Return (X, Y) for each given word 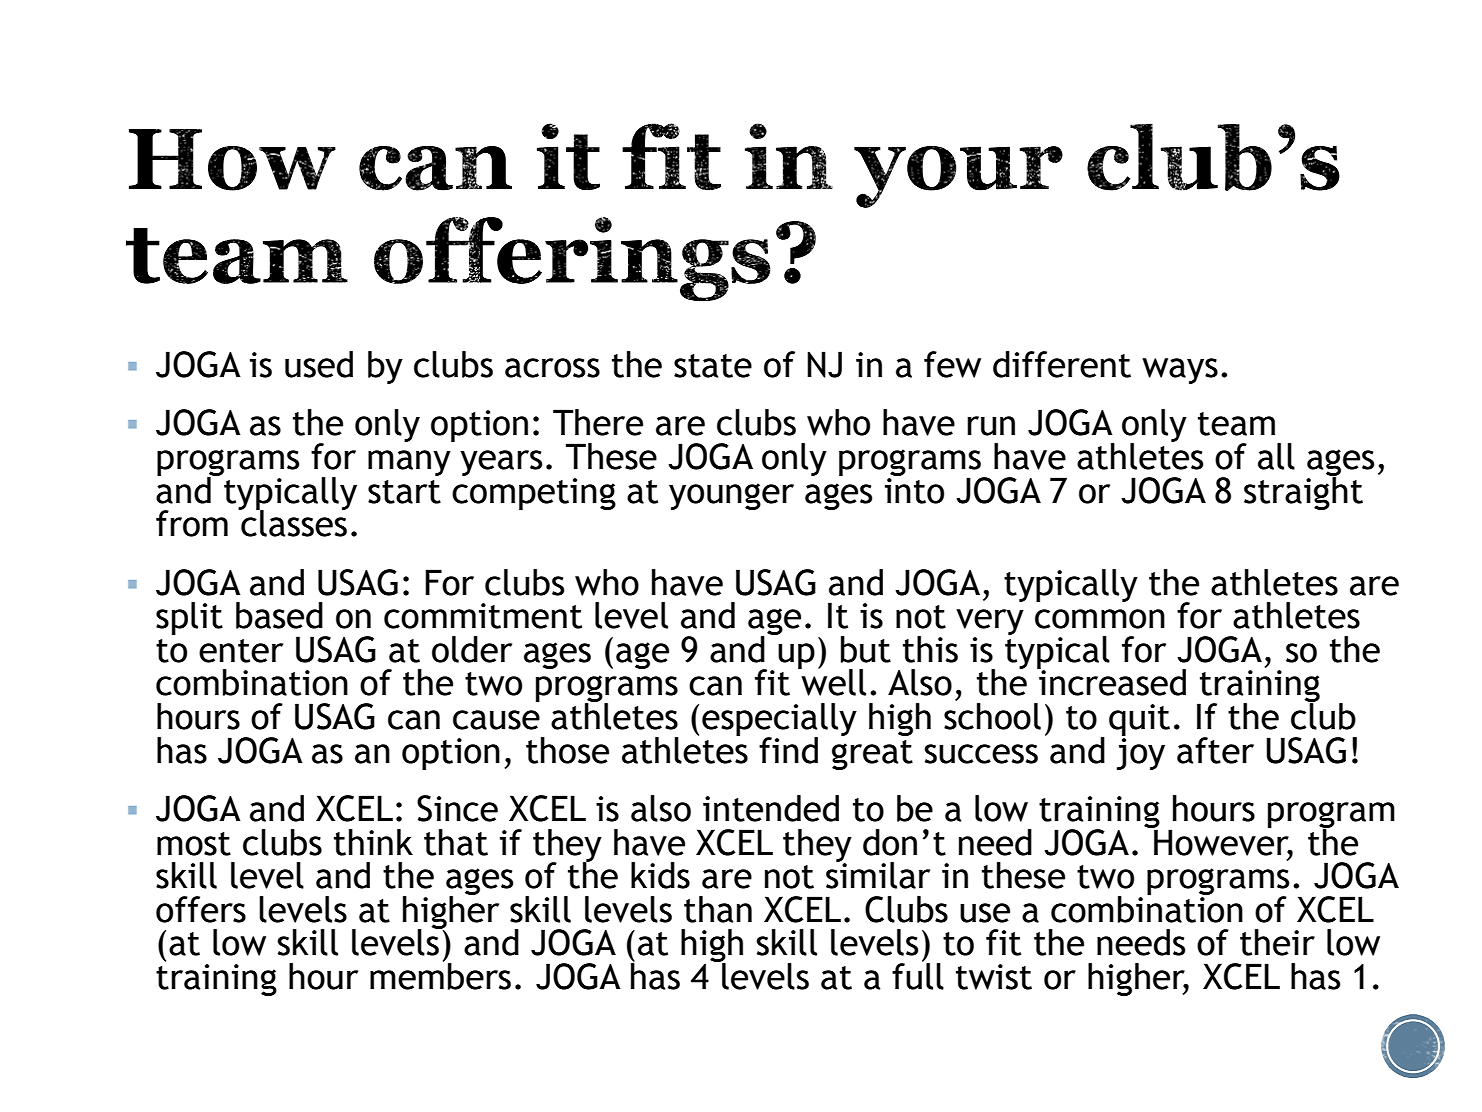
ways (1180, 371)
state (713, 366)
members (440, 975)
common (1100, 619)
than (718, 909)
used (319, 364)
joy (1141, 752)
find (788, 750)
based (279, 615)
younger (731, 496)
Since (457, 808)
